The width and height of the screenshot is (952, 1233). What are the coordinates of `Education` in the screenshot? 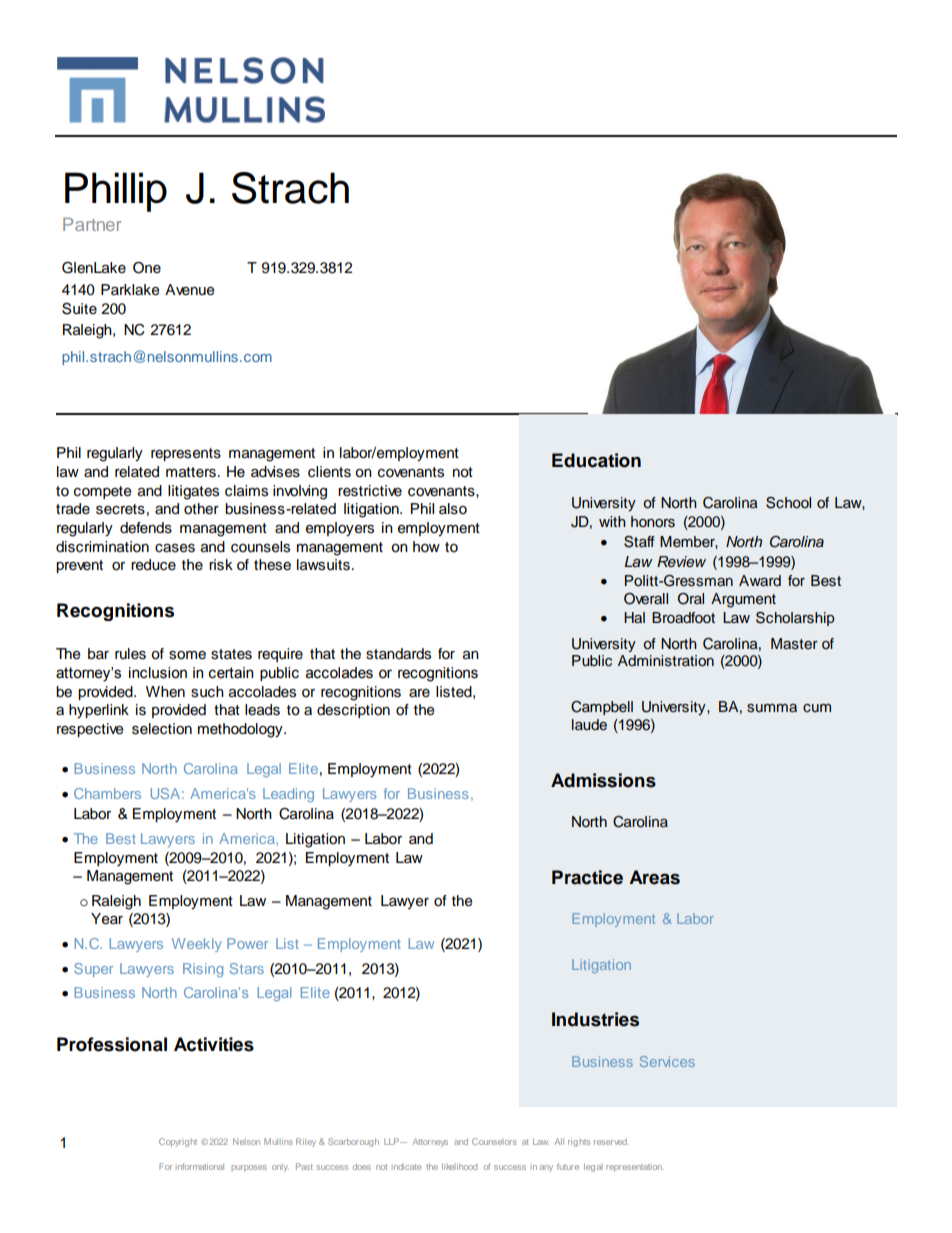 It's located at (596, 460).
